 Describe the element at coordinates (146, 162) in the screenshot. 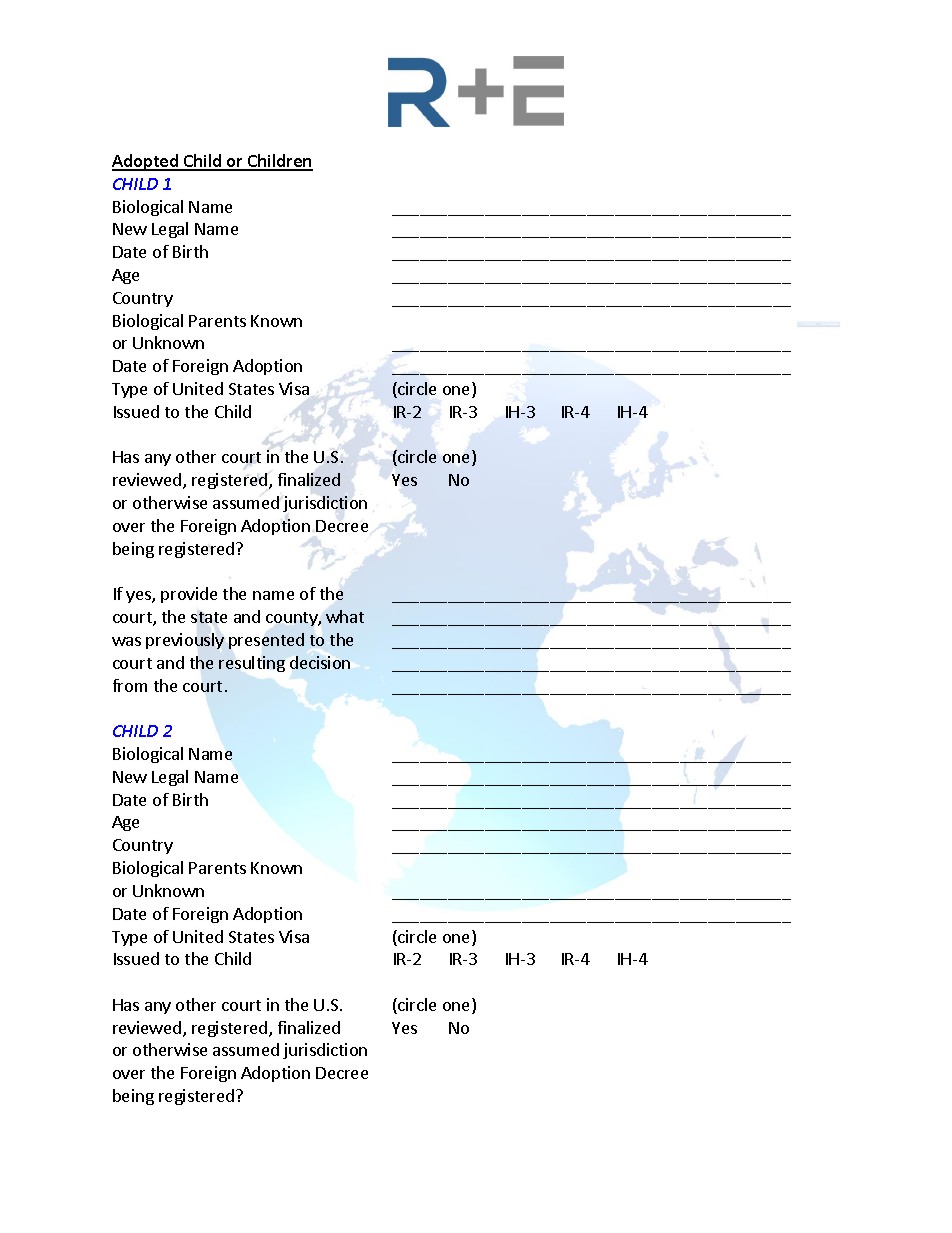

I see `Adopted` at that location.
